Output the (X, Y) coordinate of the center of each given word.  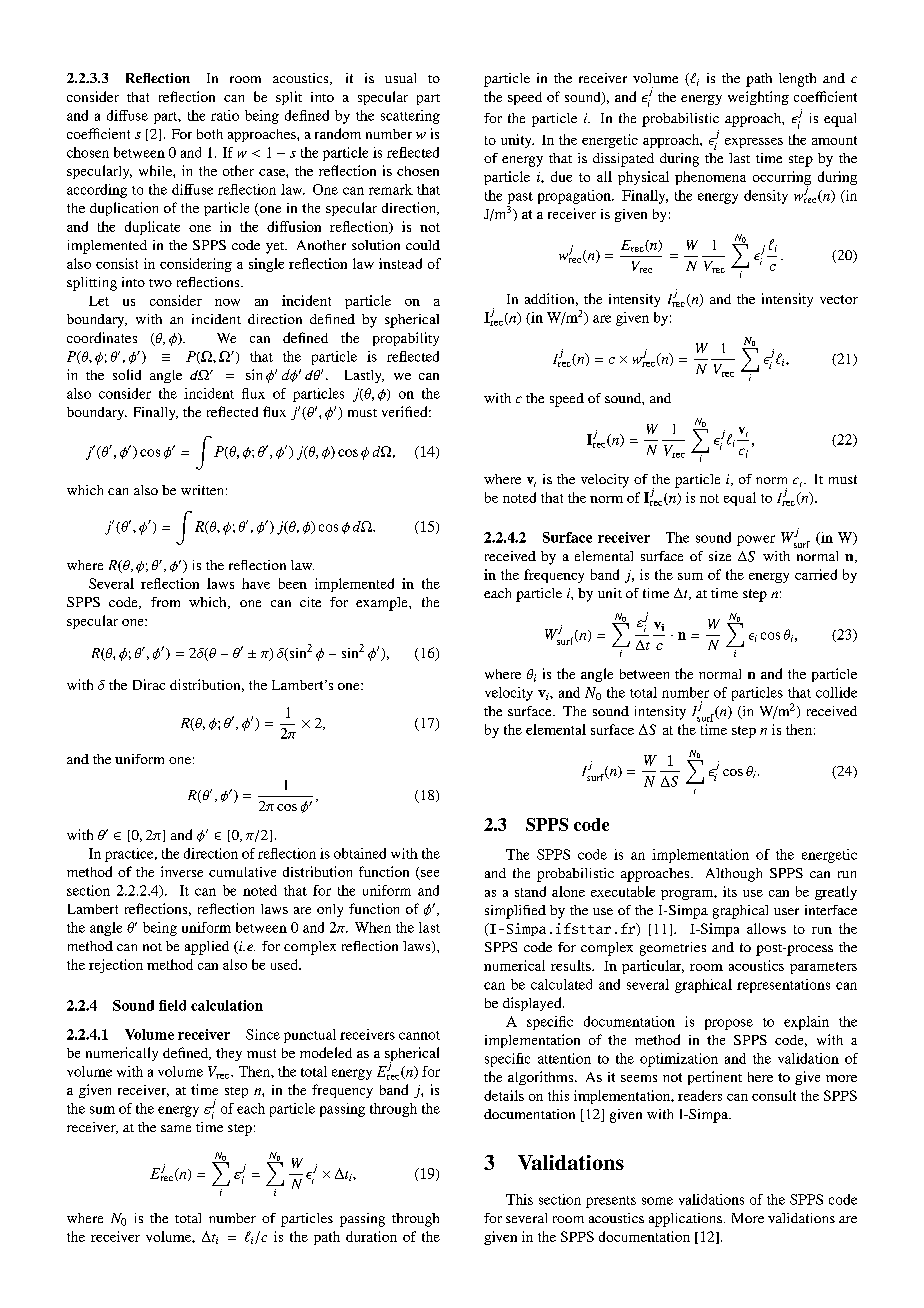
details (504, 1095)
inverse (182, 871)
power (756, 540)
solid (127, 374)
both (210, 134)
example (383, 604)
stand (530, 891)
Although (734, 875)
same (176, 1128)
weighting (758, 98)
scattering (410, 117)
